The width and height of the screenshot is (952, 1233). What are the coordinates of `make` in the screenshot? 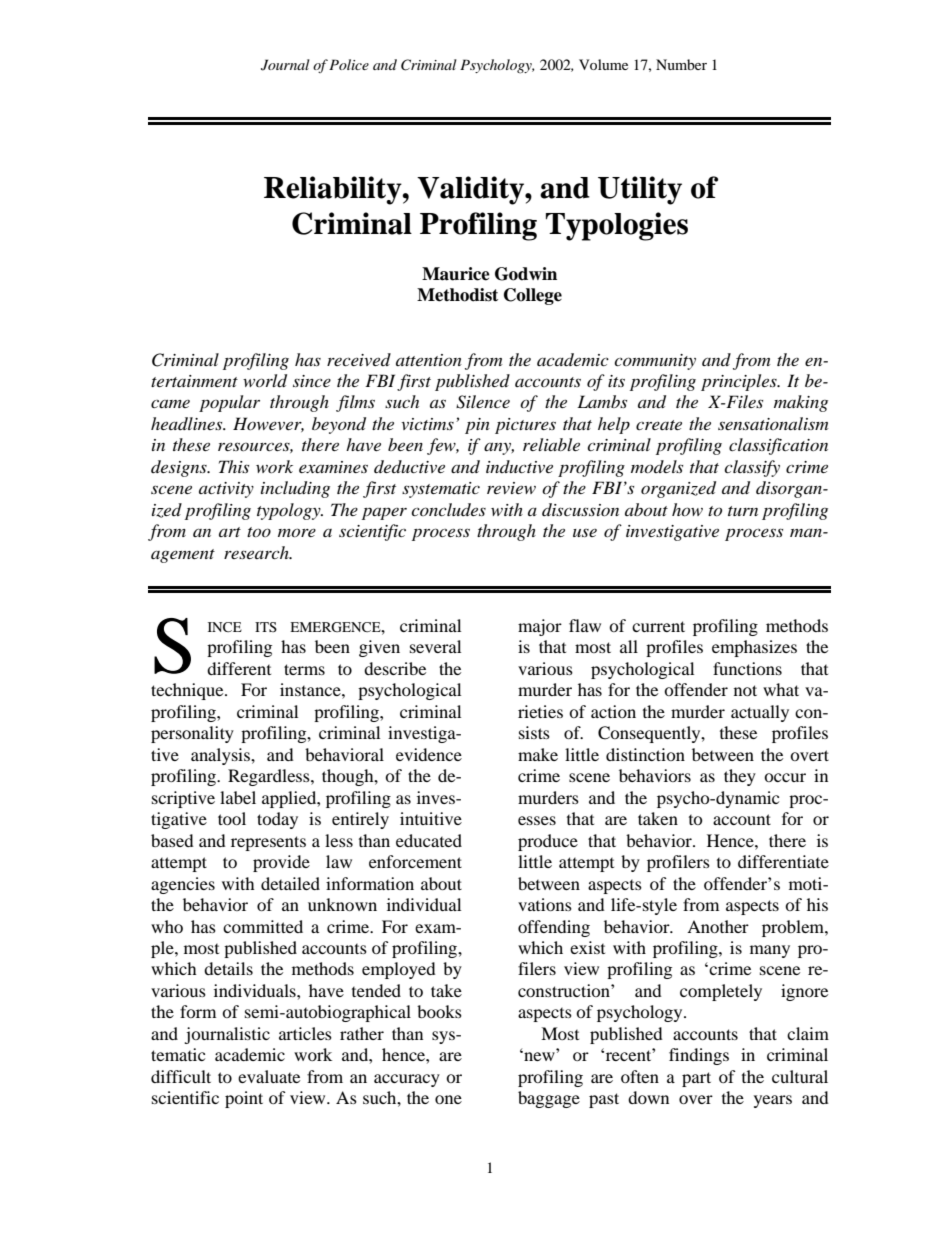 It's located at (538, 754).
